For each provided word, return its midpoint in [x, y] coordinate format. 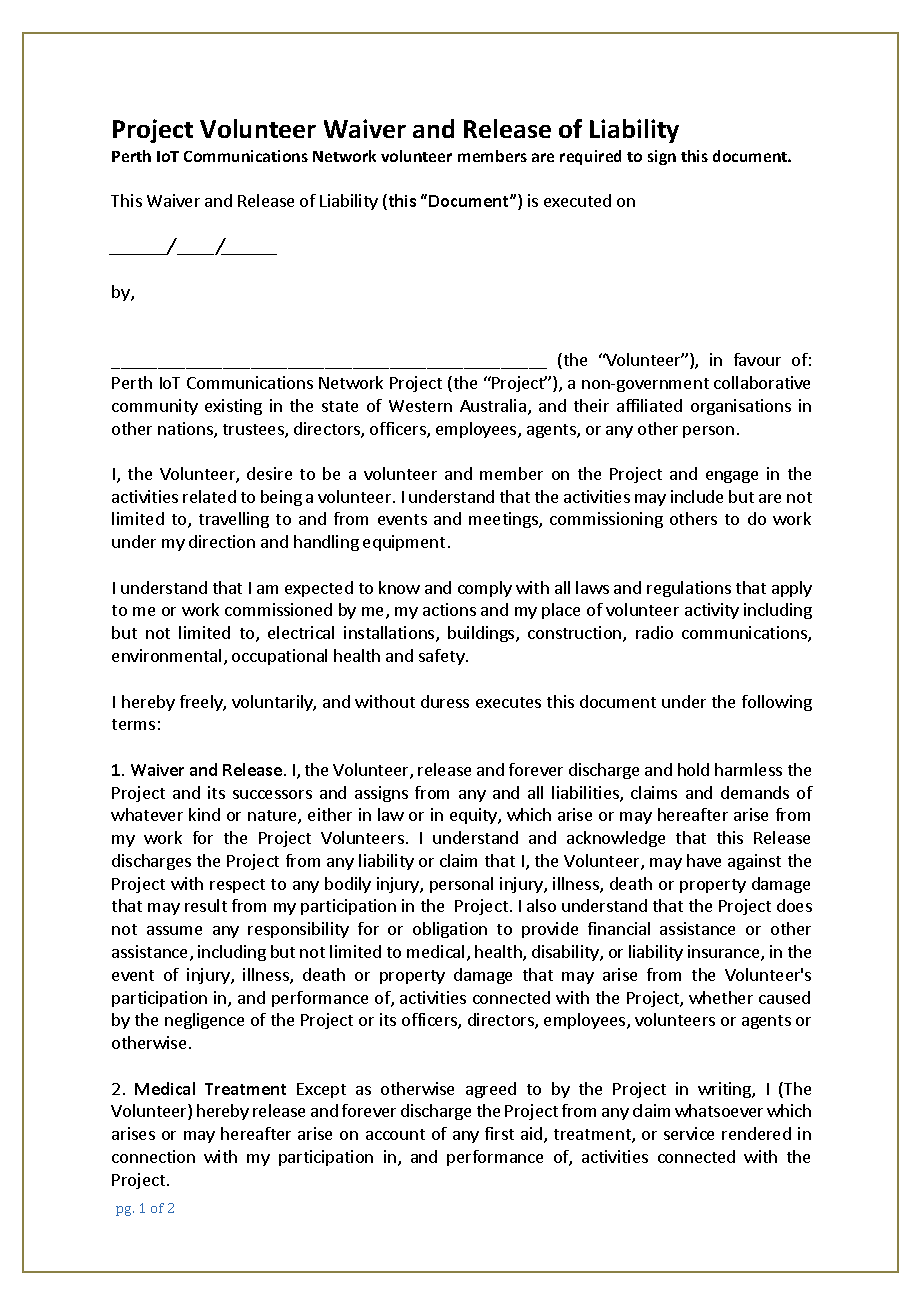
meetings [504, 520]
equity [474, 816]
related [209, 496]
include [697, 496]
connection [153, 1156]
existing [233, 407]
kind [204, 814]
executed [577, 200]
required [590, 157]
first [499, 1133]
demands [755, 792]
